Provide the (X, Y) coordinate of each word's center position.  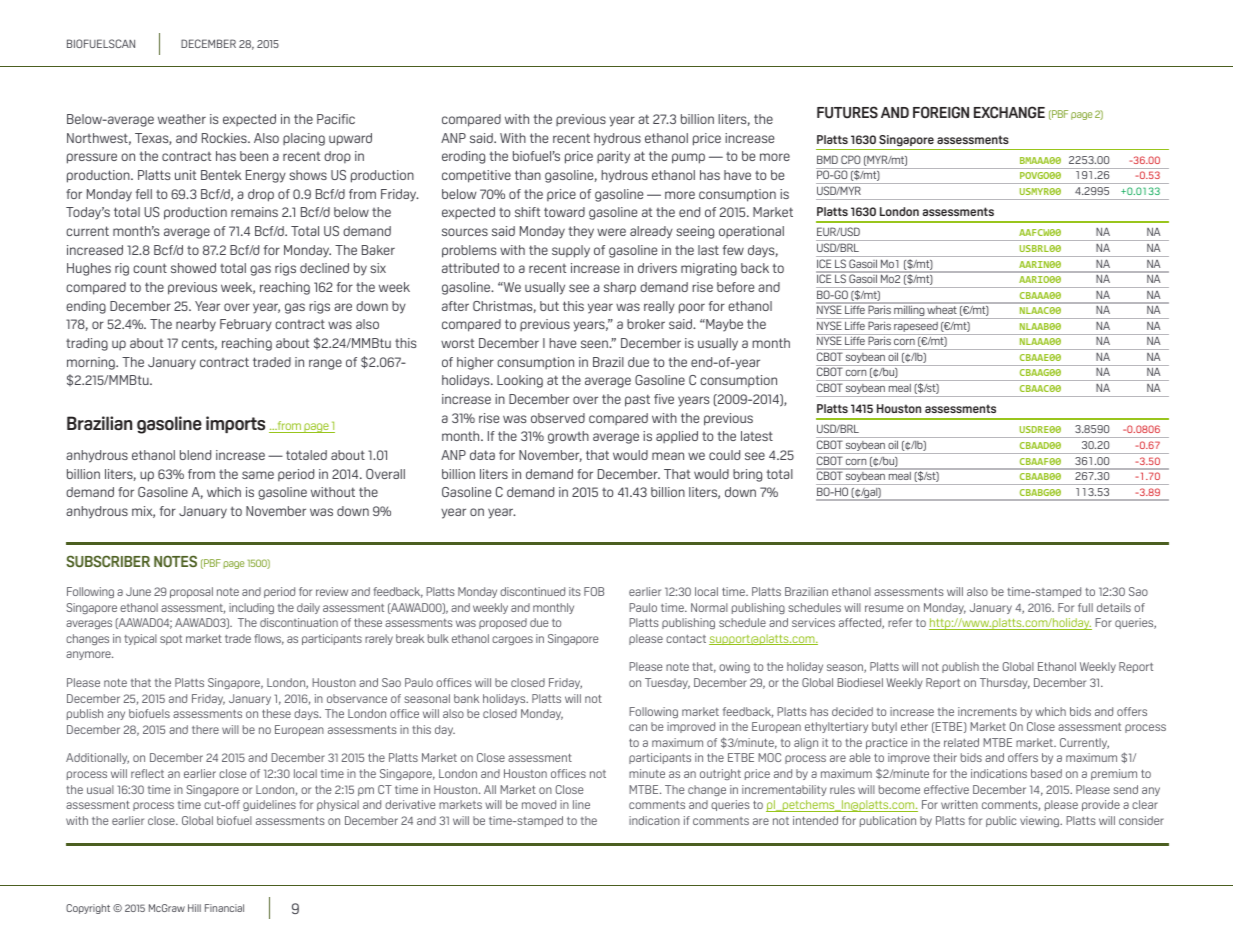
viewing (1041, 821)
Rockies (225, 138)
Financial (224, 908)
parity (613, 157)
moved (539, 804)
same (258, 475)
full (1085, 607)
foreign (941, 112)
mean (668, 456)
